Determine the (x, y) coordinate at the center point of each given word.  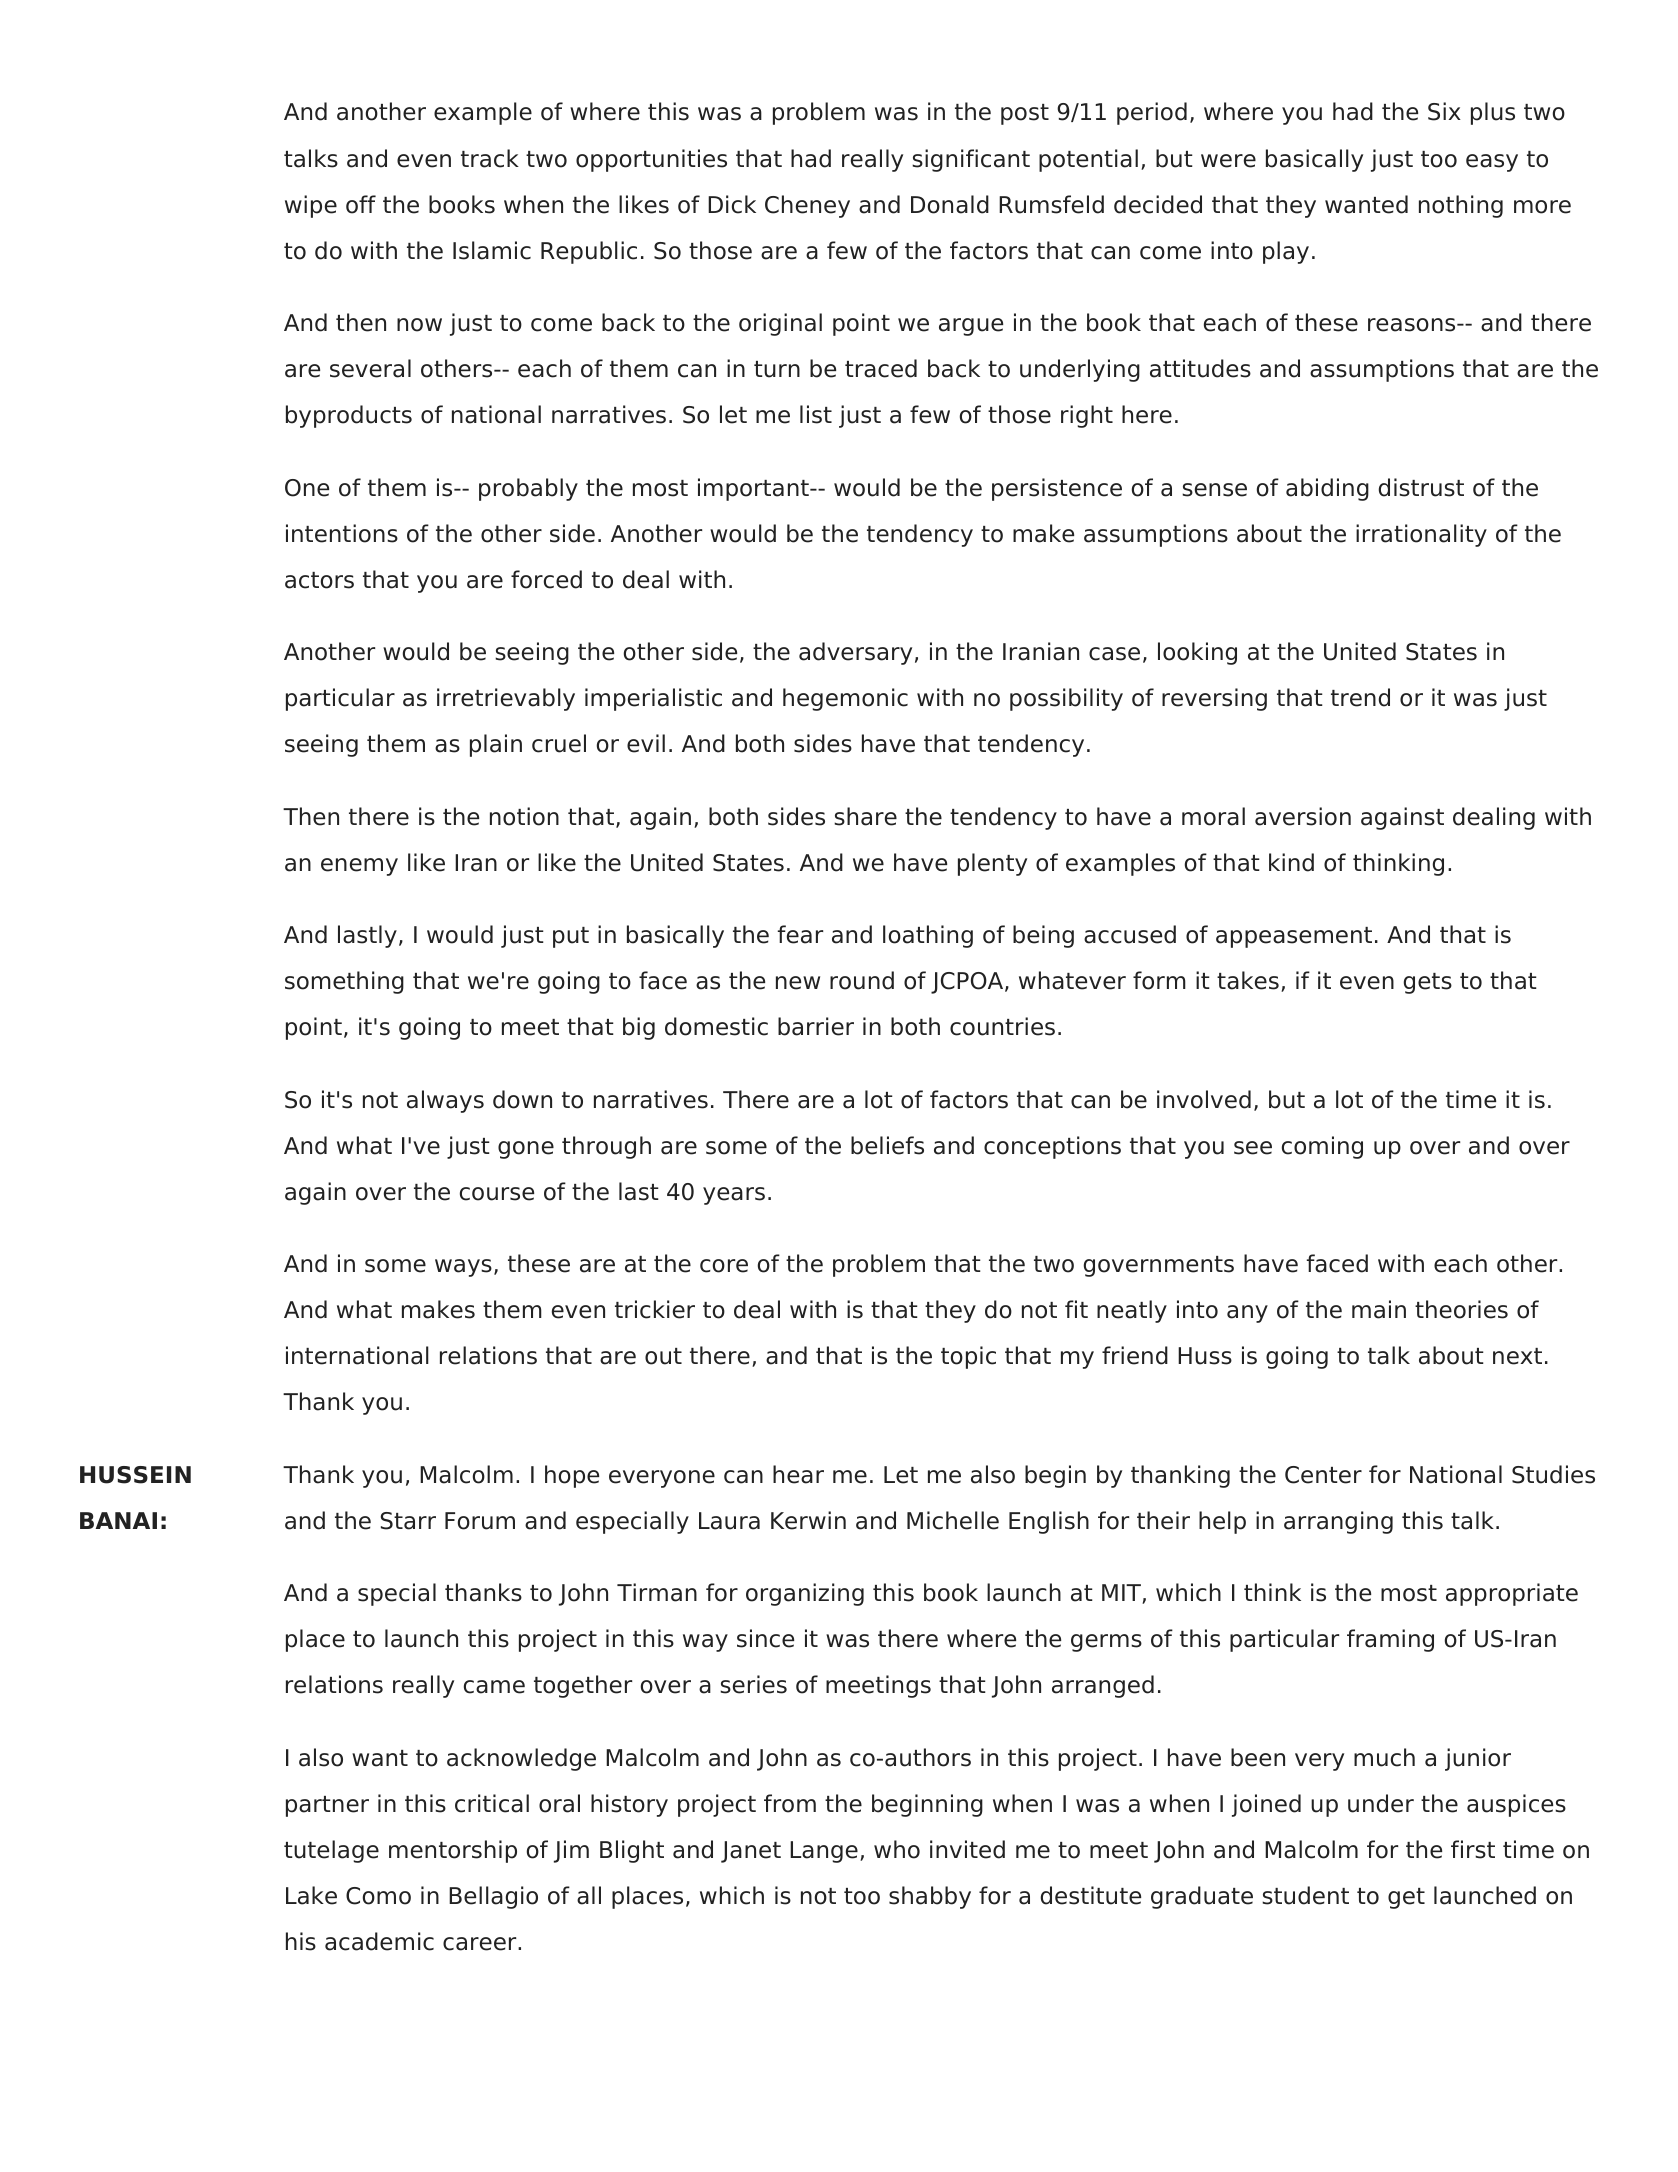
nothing (1461, 206)
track (490, 158)
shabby (930, 1897)
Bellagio (493, 1897)
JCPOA (968, 983)
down (522, 1099)
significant (971, 160)
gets (1427, 983)
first (1473, 1849)
